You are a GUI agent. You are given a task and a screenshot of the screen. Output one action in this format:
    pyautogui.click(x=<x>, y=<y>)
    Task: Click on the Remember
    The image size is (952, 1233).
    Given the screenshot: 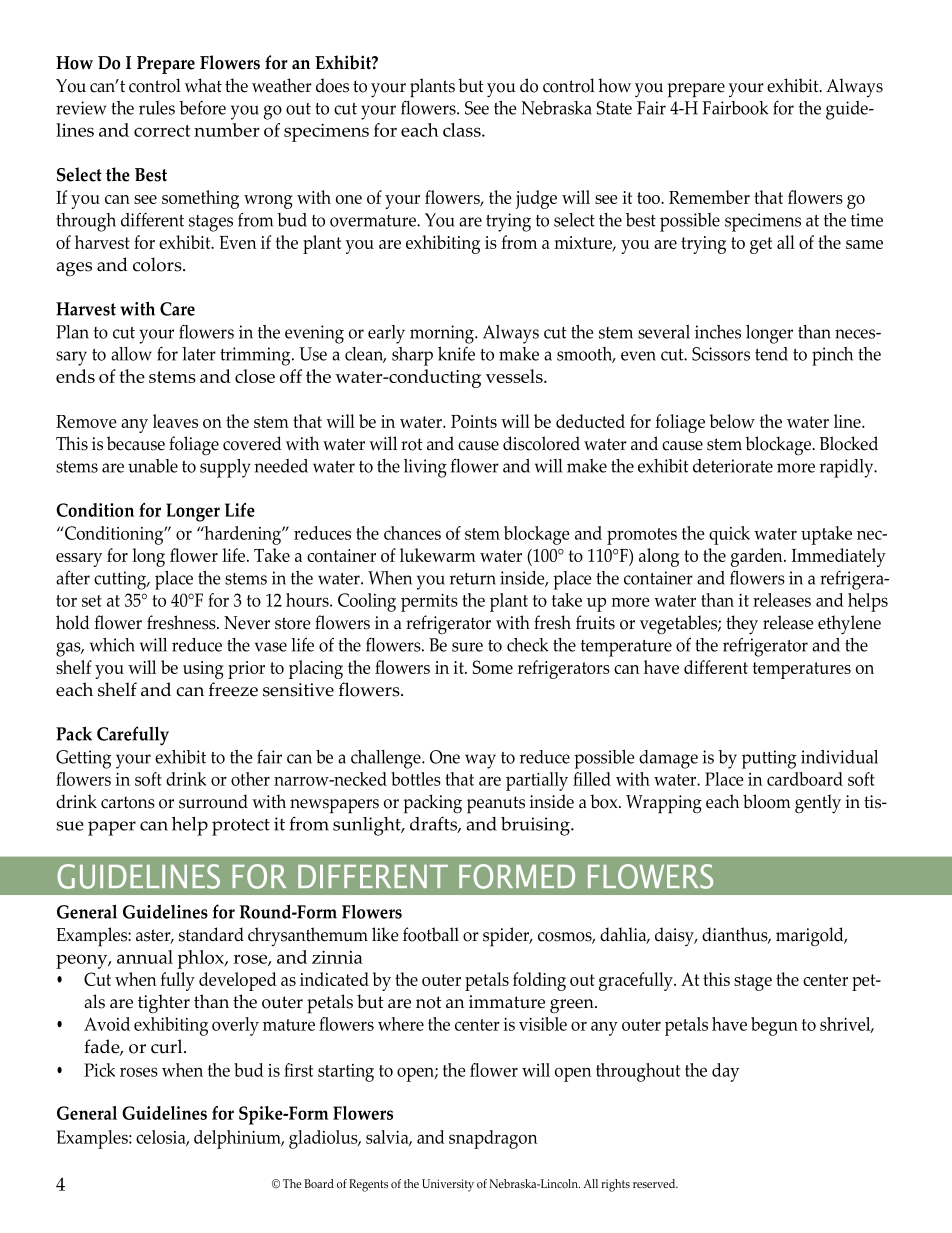 What is the action you would take?
    pyautogui.click(x=709, y=197)
